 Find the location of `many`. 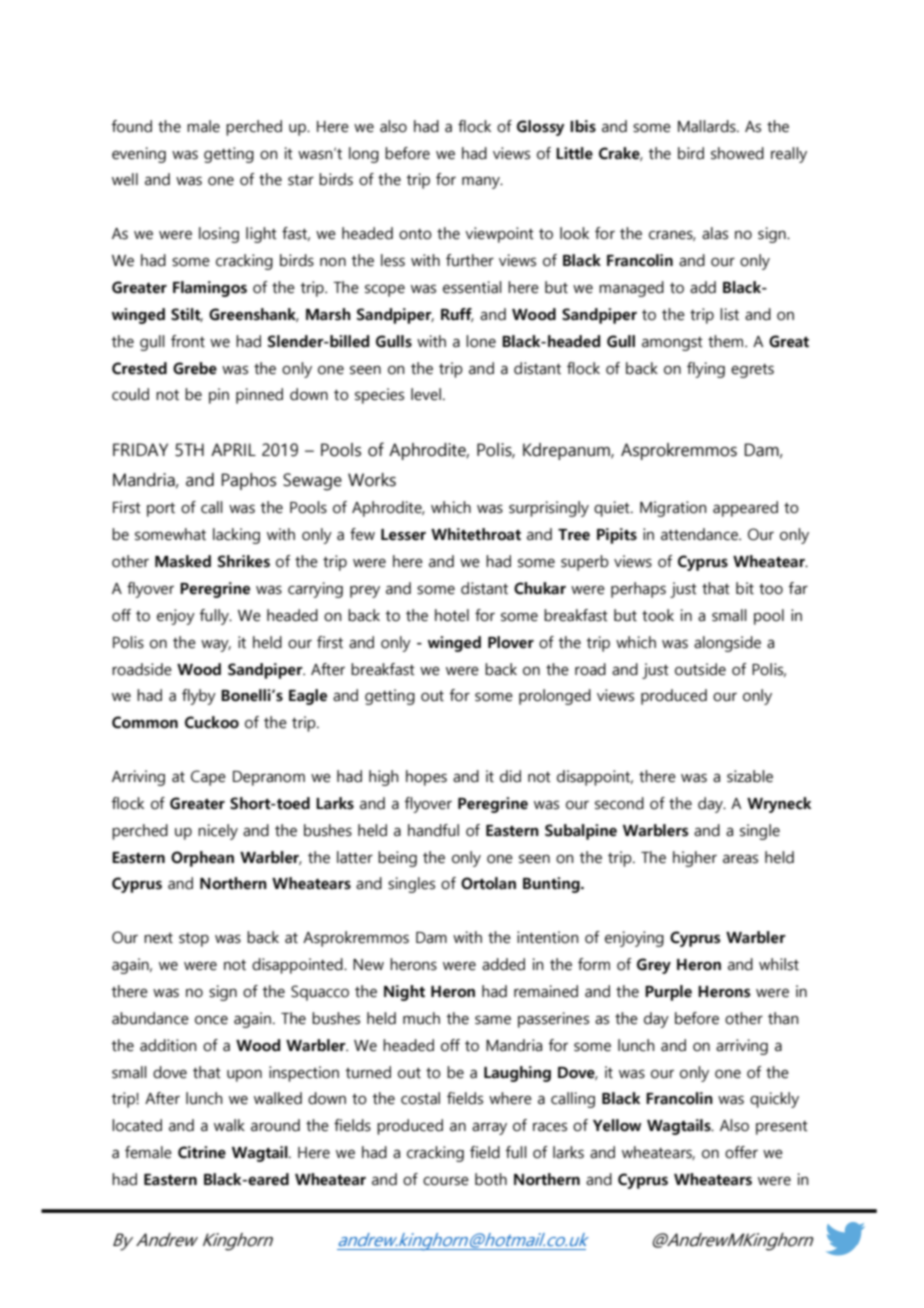

many is located at coordinates (482, 182).
